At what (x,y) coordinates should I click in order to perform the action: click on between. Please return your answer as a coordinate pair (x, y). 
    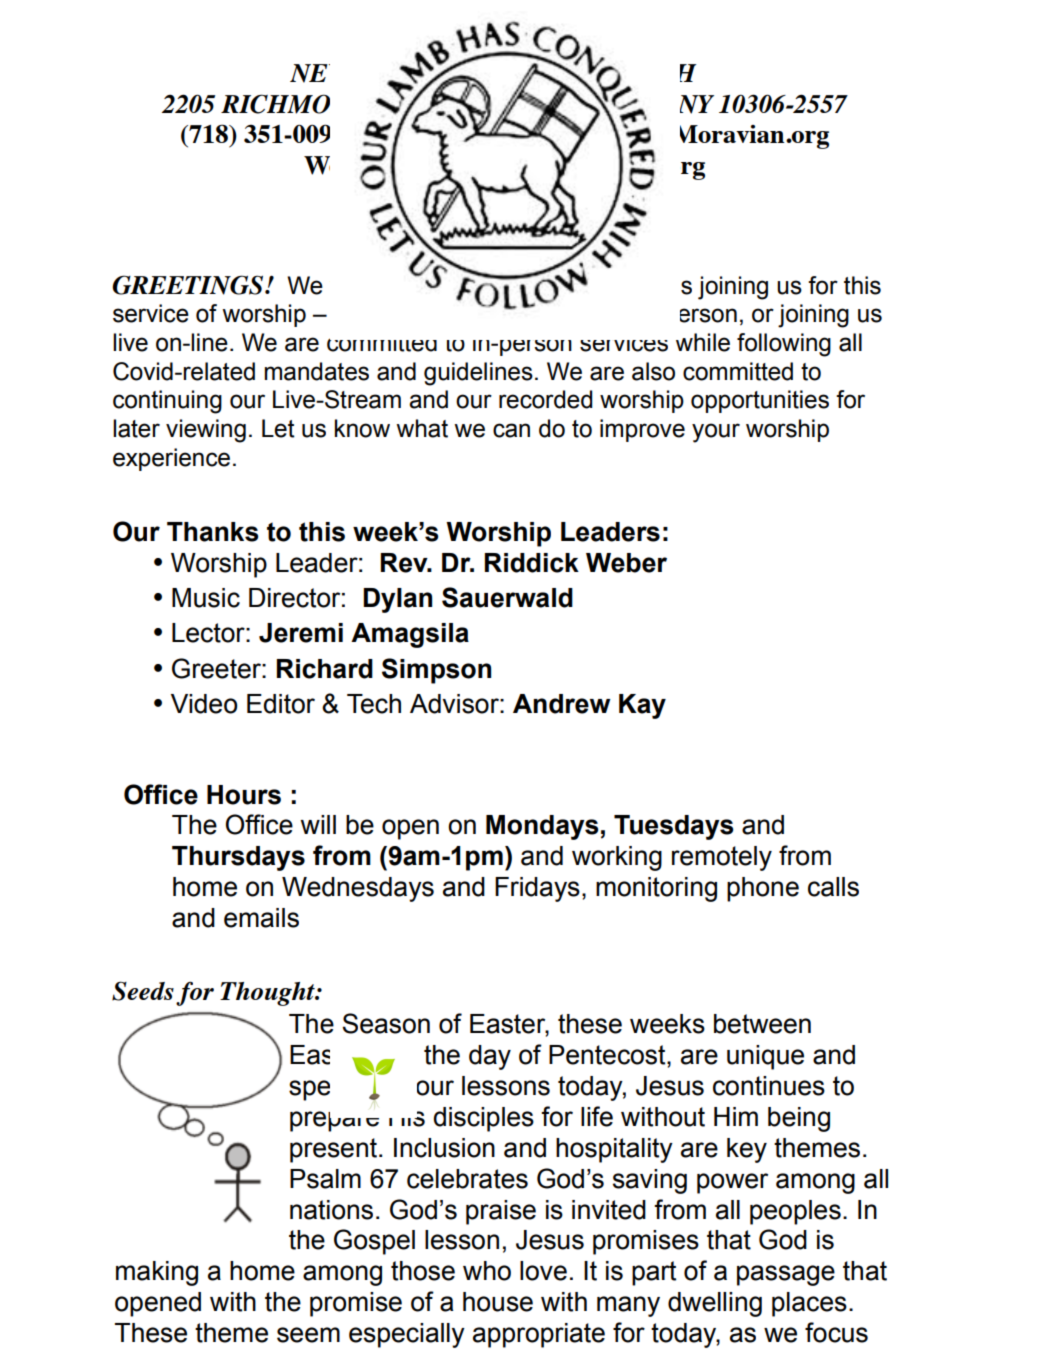
    Looking at the image, I should click on (762, 1024).
